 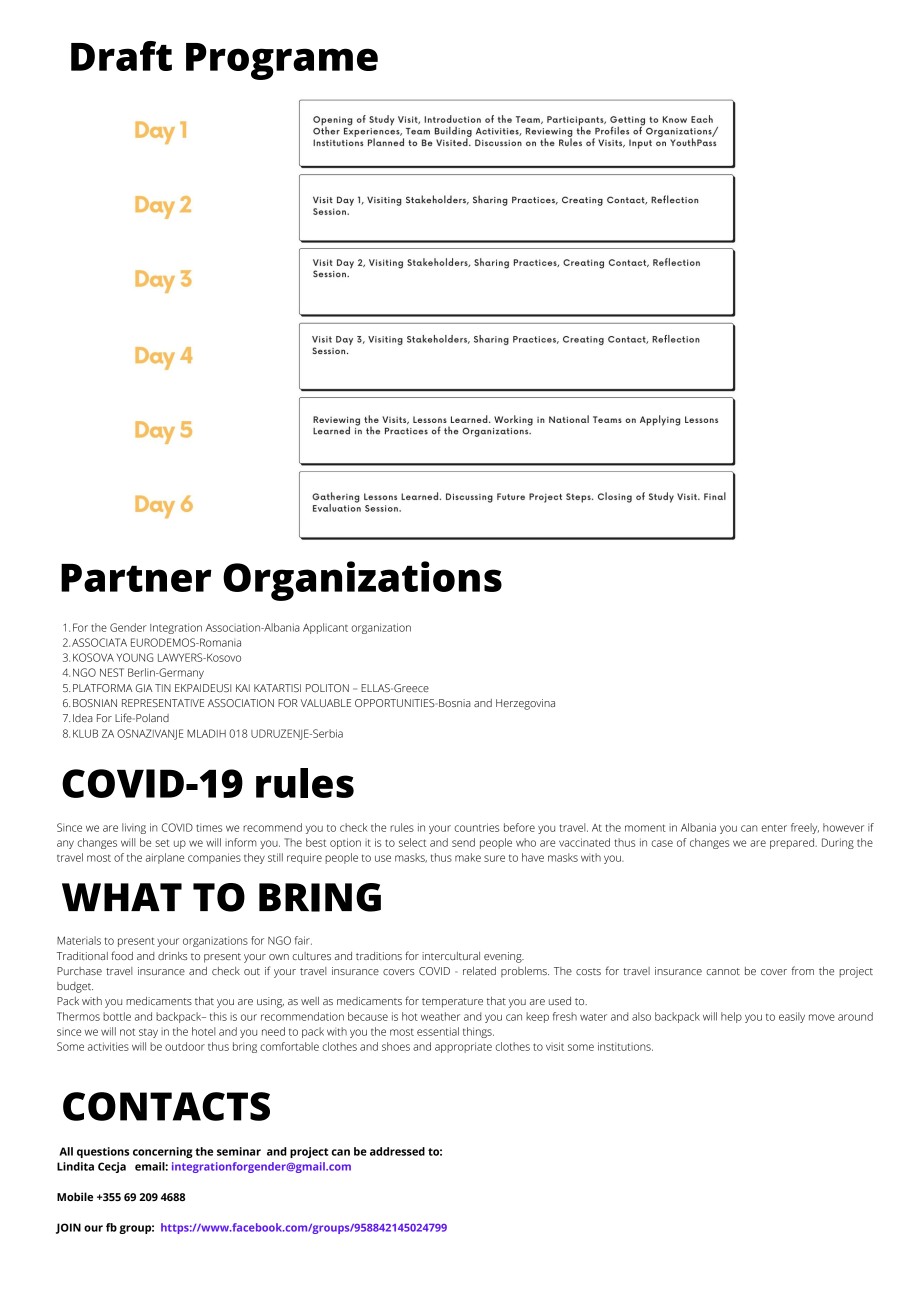 I want to click on Draft, so click(x=121, y=56).
